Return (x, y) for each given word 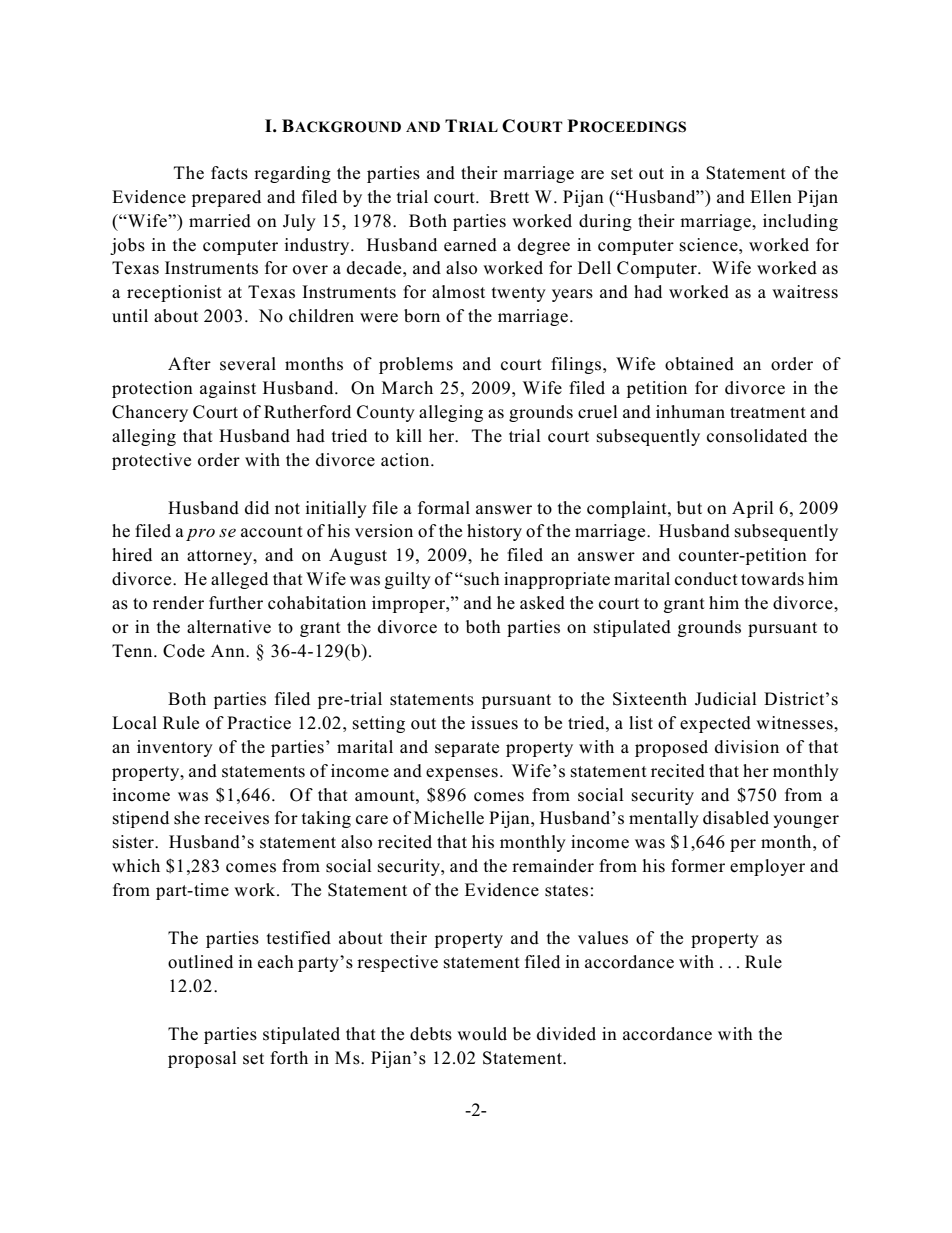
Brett (509, 196)
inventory (175, 748)
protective (151, 461)
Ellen (771, 197)
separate (467, 749)
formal (444, 508)
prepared (226, 198)
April (753, 509)
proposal (202, 1059)
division (747, 747)
